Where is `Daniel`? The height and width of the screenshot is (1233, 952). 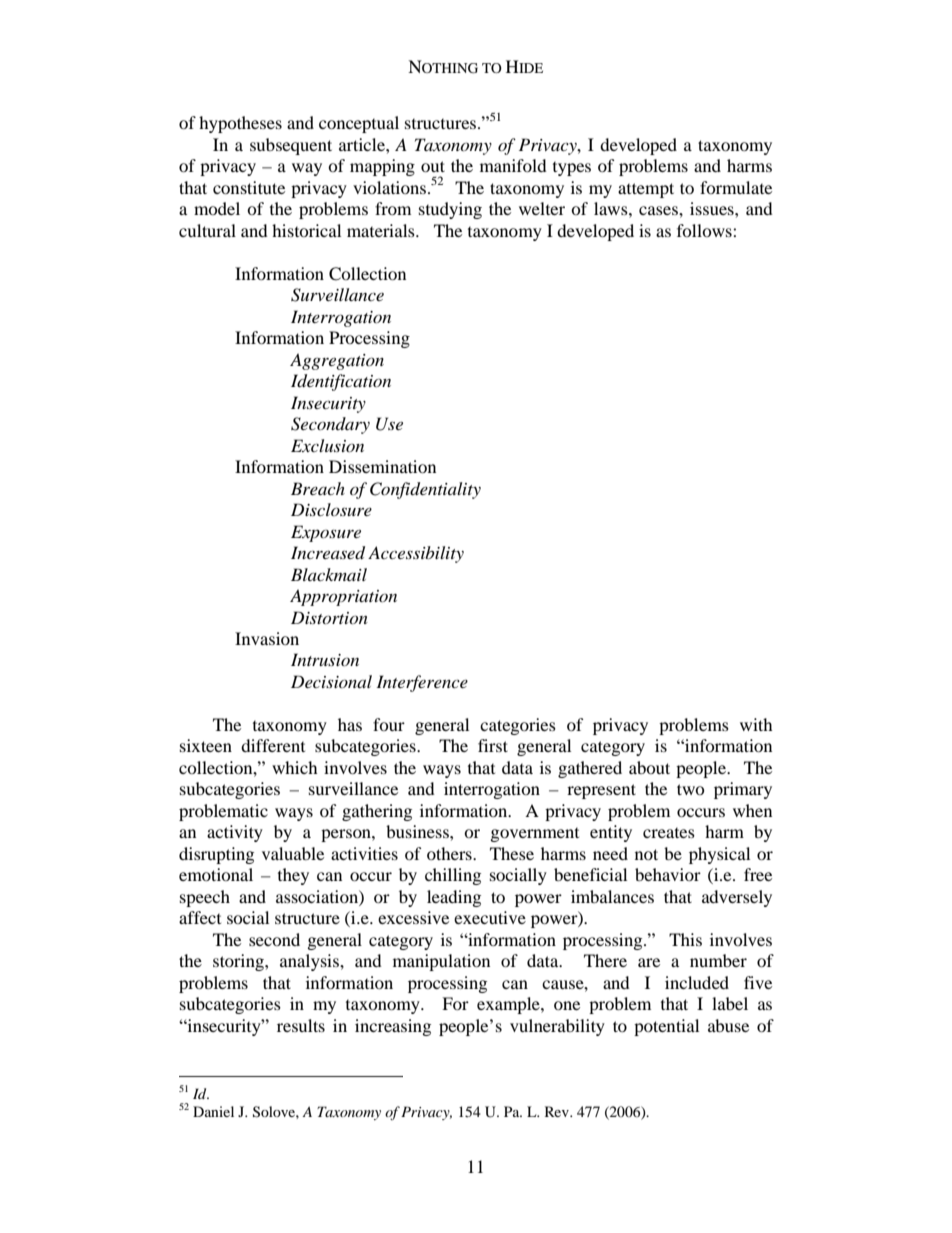
Daniel is located at coordinates (213, 1111).
